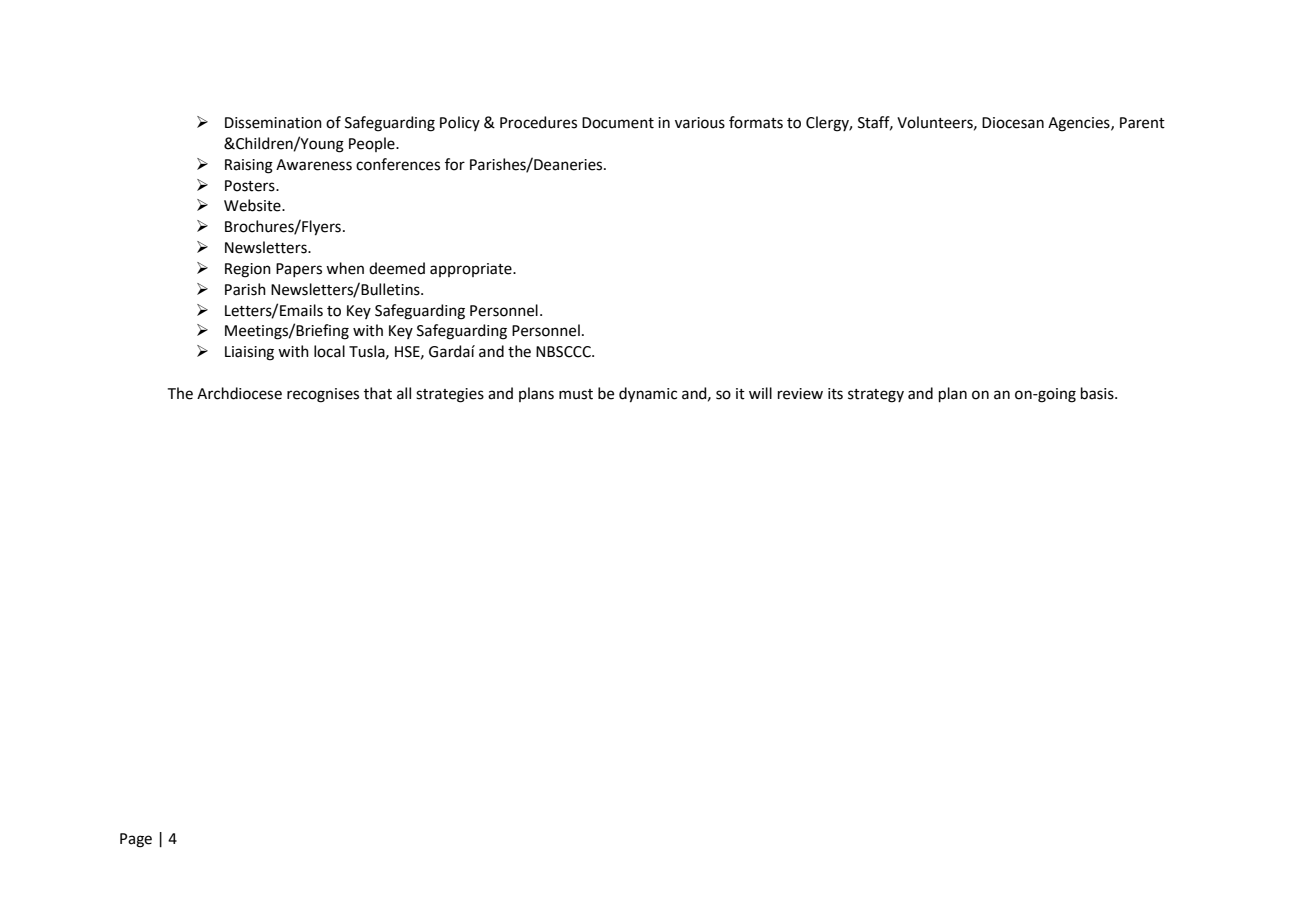 The width and height of the screenshot is (1308, 924). What do you see at coordinates (136, 840) in the screenshot?
I see `Page` at bounding box center [136, 840].
